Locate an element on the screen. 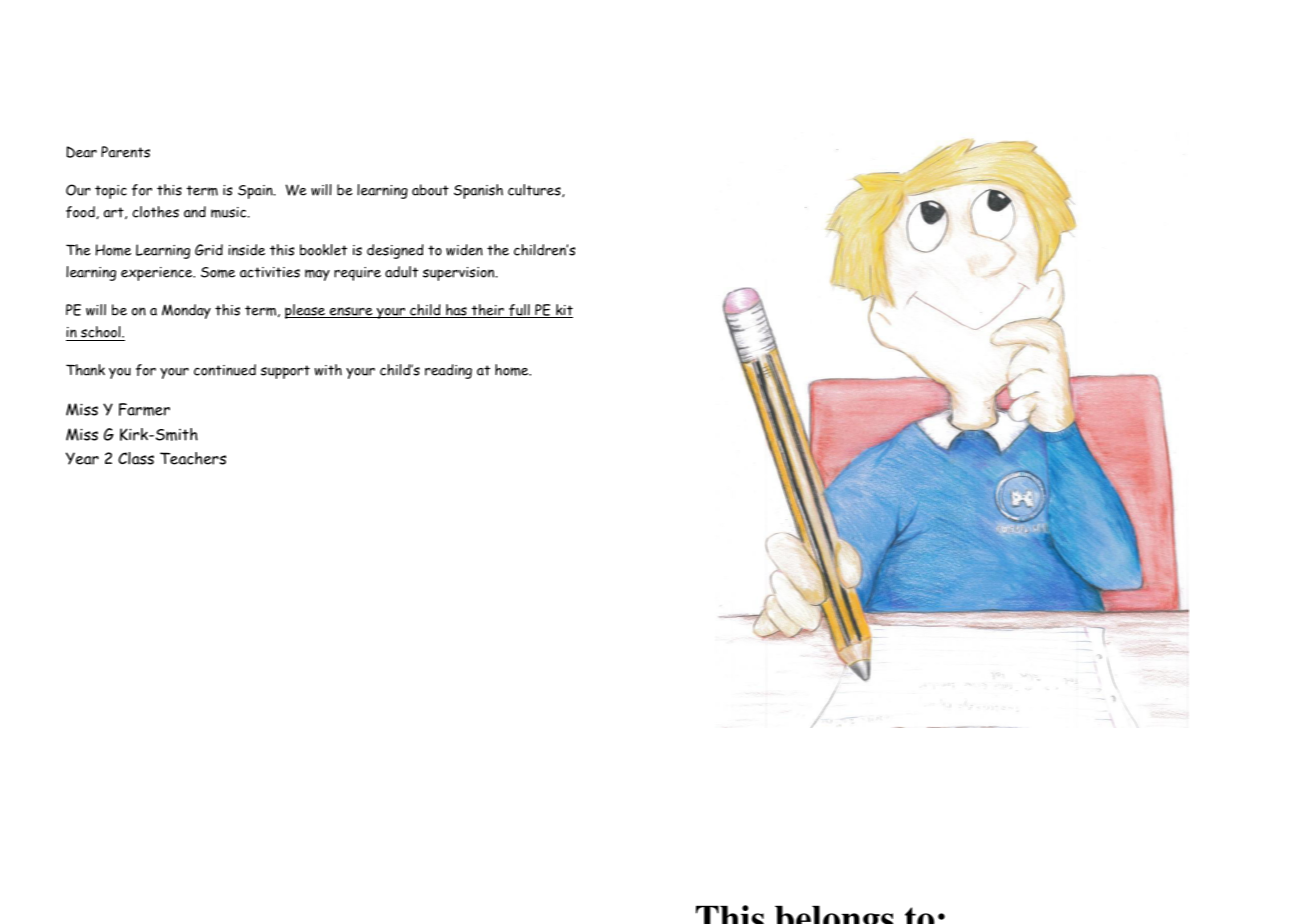 The height and width of the screenshot is (924, 1308). experience is located at coordinates (158, 274).
